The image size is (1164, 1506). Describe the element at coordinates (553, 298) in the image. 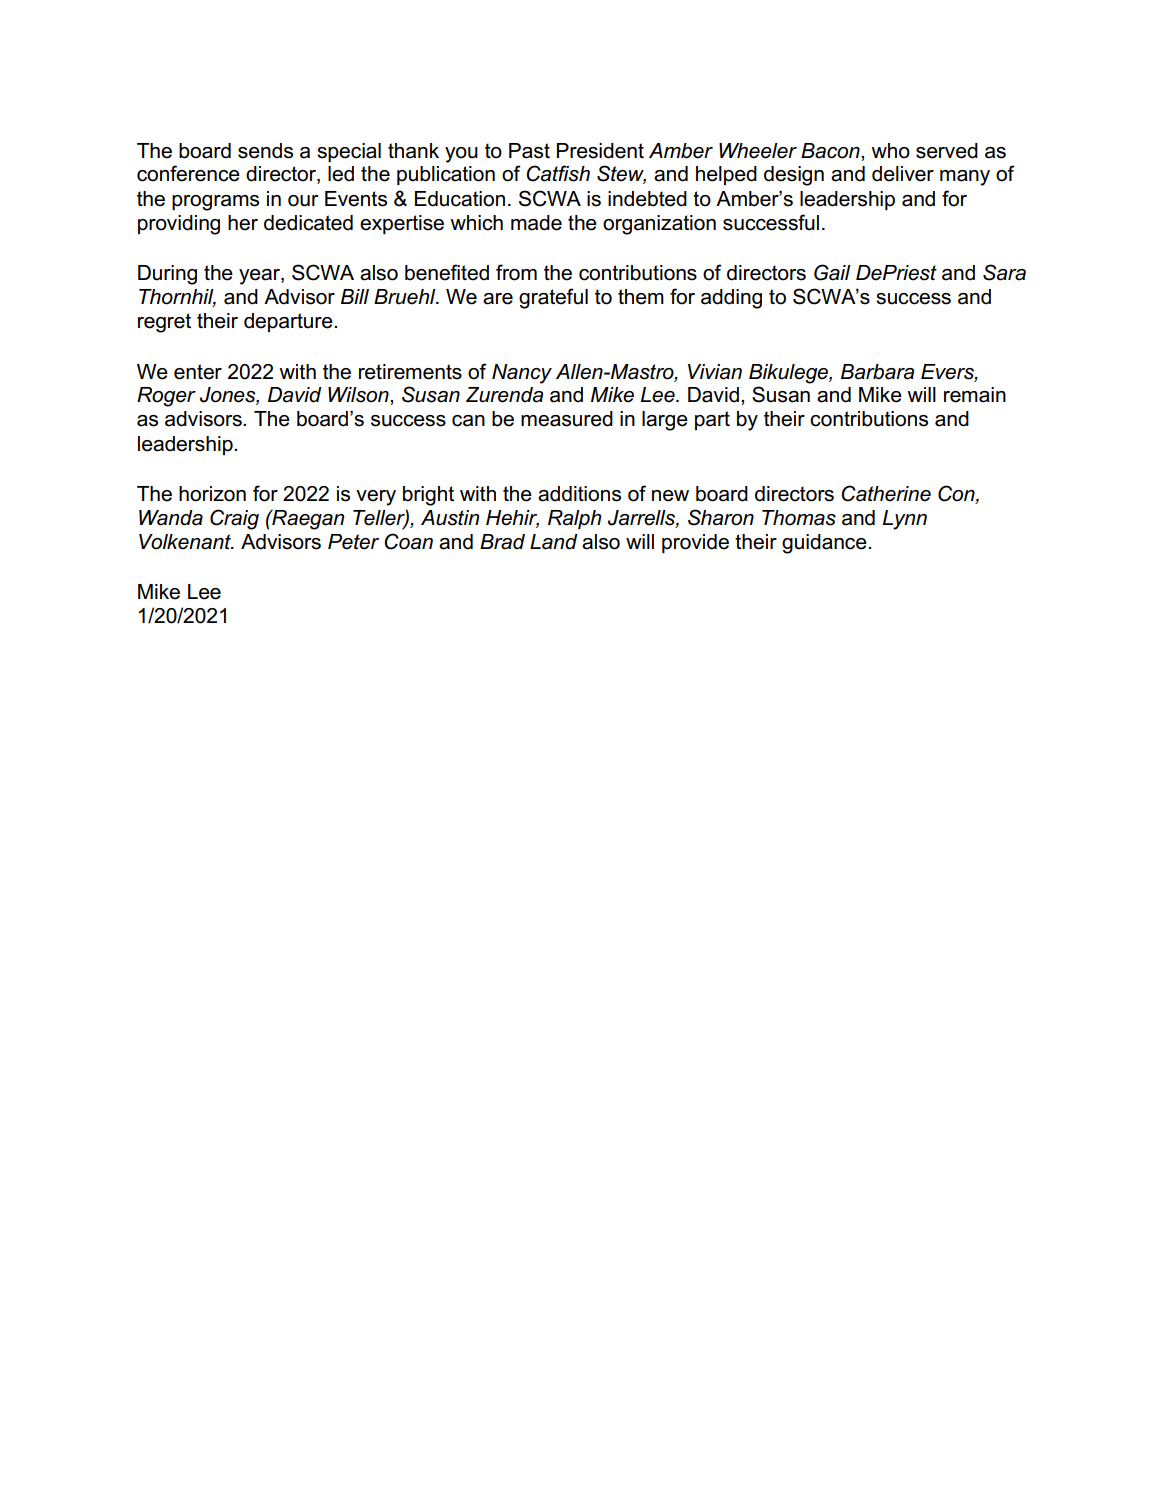

I see `grateful` at that location.
